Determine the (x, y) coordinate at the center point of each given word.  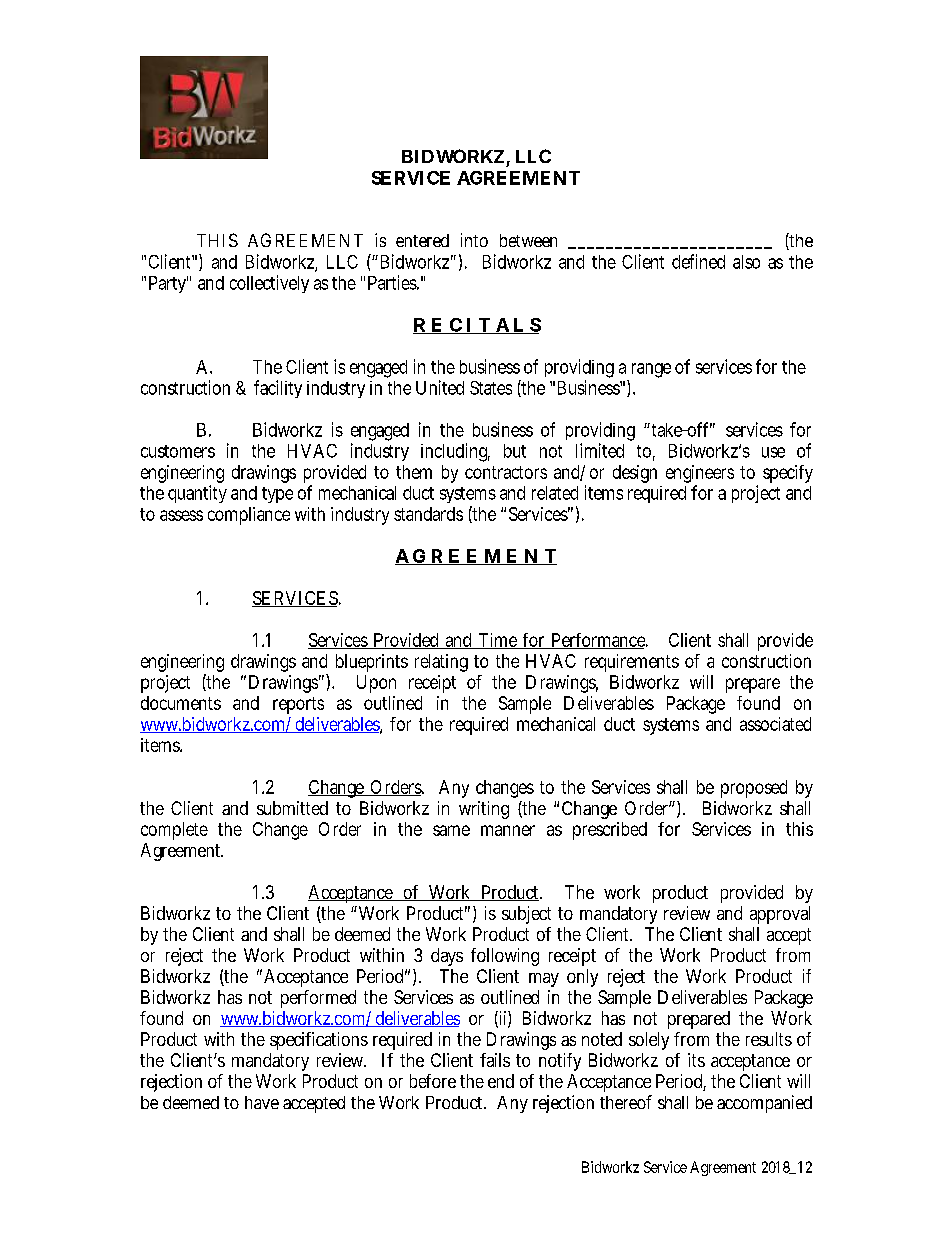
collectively (269, 284)
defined (698, 261)
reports (298, 705)
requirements (632, 663)
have (262, 1102)
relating (441, 663)
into (474, 240)
